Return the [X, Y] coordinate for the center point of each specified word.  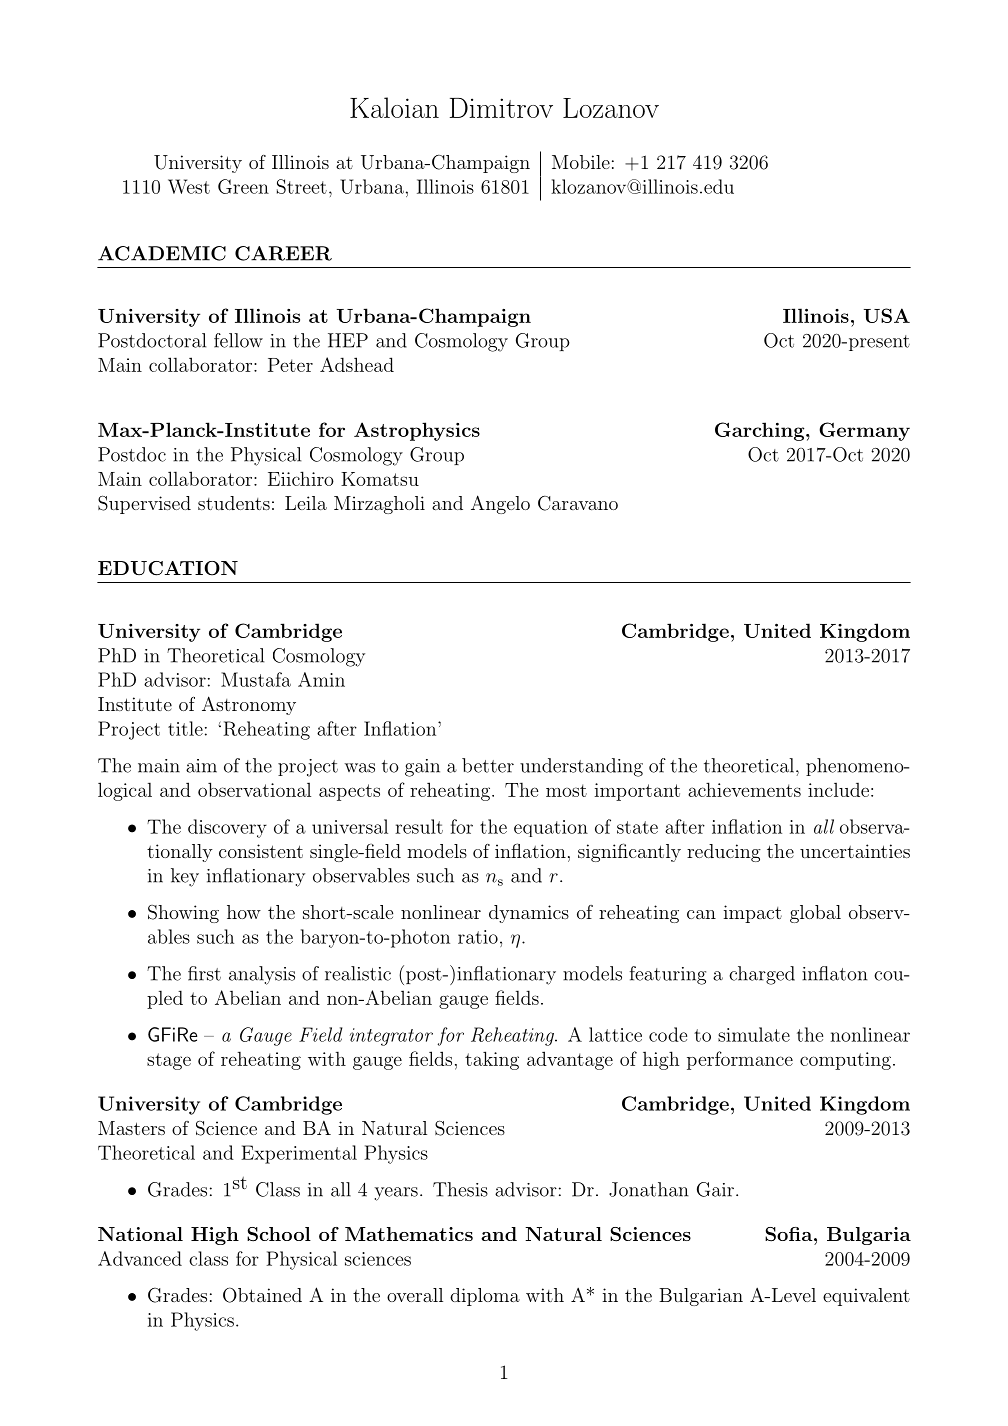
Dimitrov [501, 108]
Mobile [581, 162]
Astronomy [249, 705]
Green [243, 186]
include [838, 789]
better [488, 765]
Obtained [262, 1295]
